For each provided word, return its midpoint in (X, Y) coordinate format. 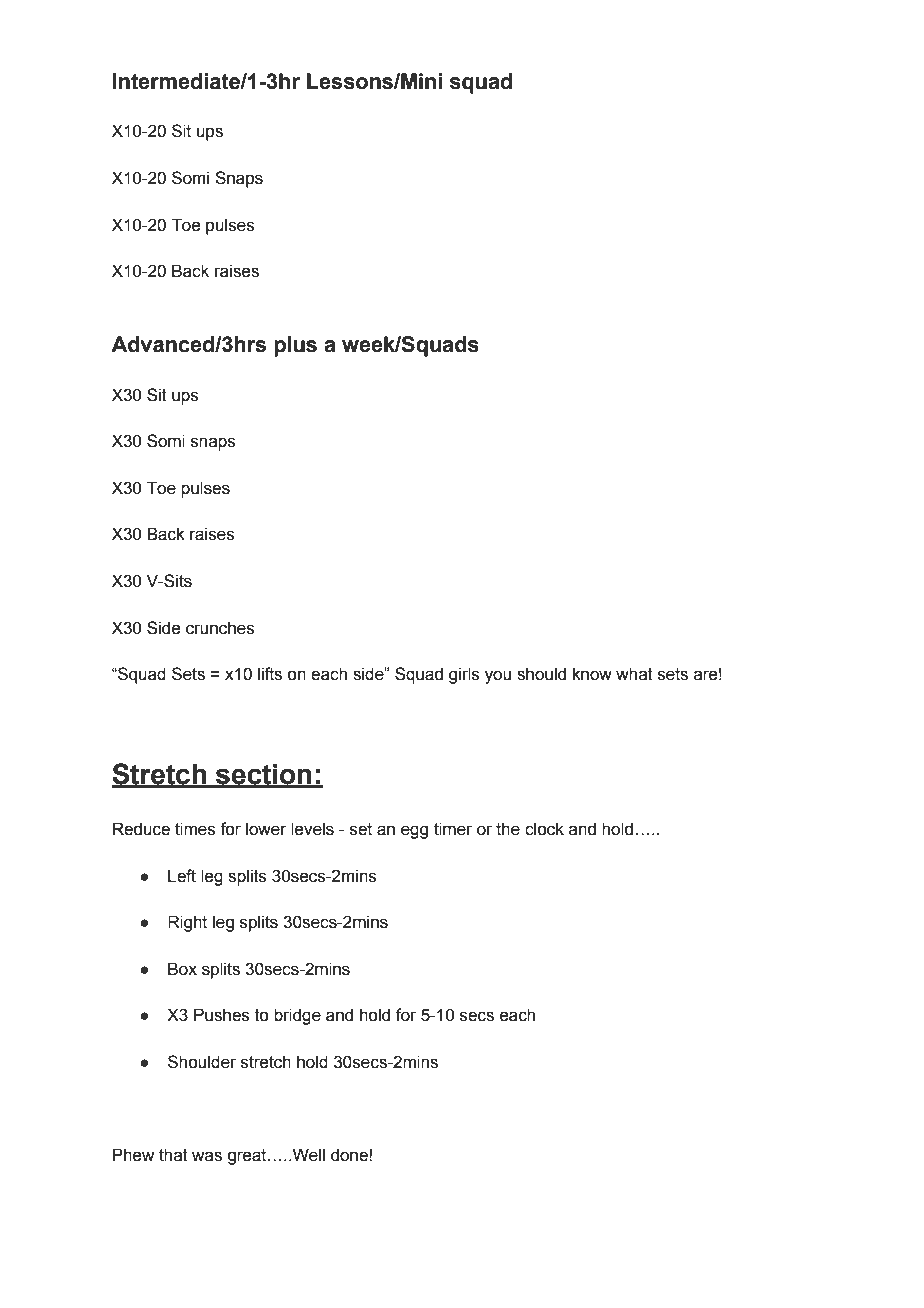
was (207, 1156)
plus (295, 346)
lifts (270, 674)
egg (414, 832)
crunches (220, 628)
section (264, 775)
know (592, 674)
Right (187, 923)
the (508, 829)
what (634, 674)
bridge (297, 1016)
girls (464, 675)
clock (544, 829)
